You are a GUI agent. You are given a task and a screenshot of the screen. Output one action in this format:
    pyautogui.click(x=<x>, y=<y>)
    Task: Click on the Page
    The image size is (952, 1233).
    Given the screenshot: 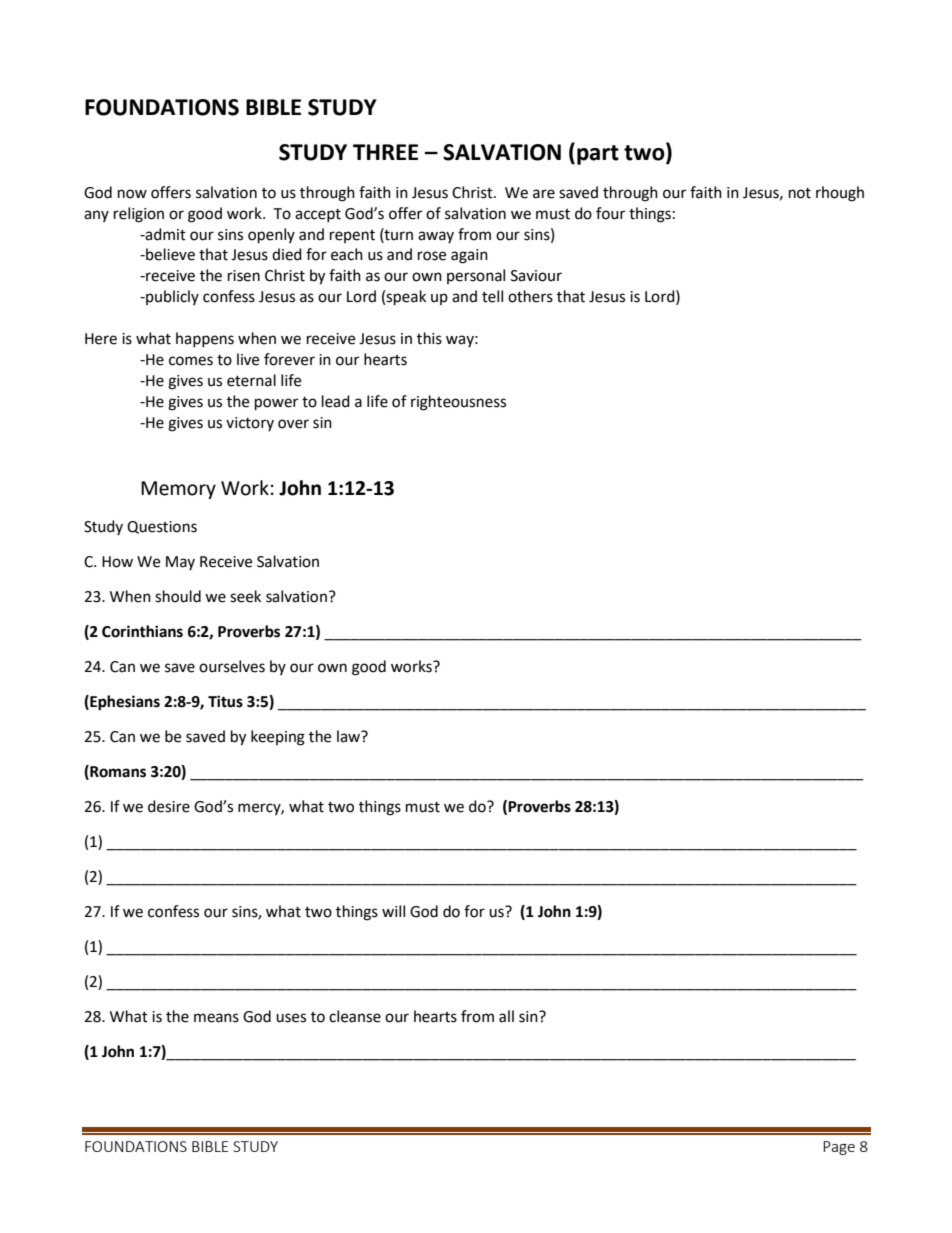 What is the action you would take?
    pyautogui.click(x=839, y=1148)
